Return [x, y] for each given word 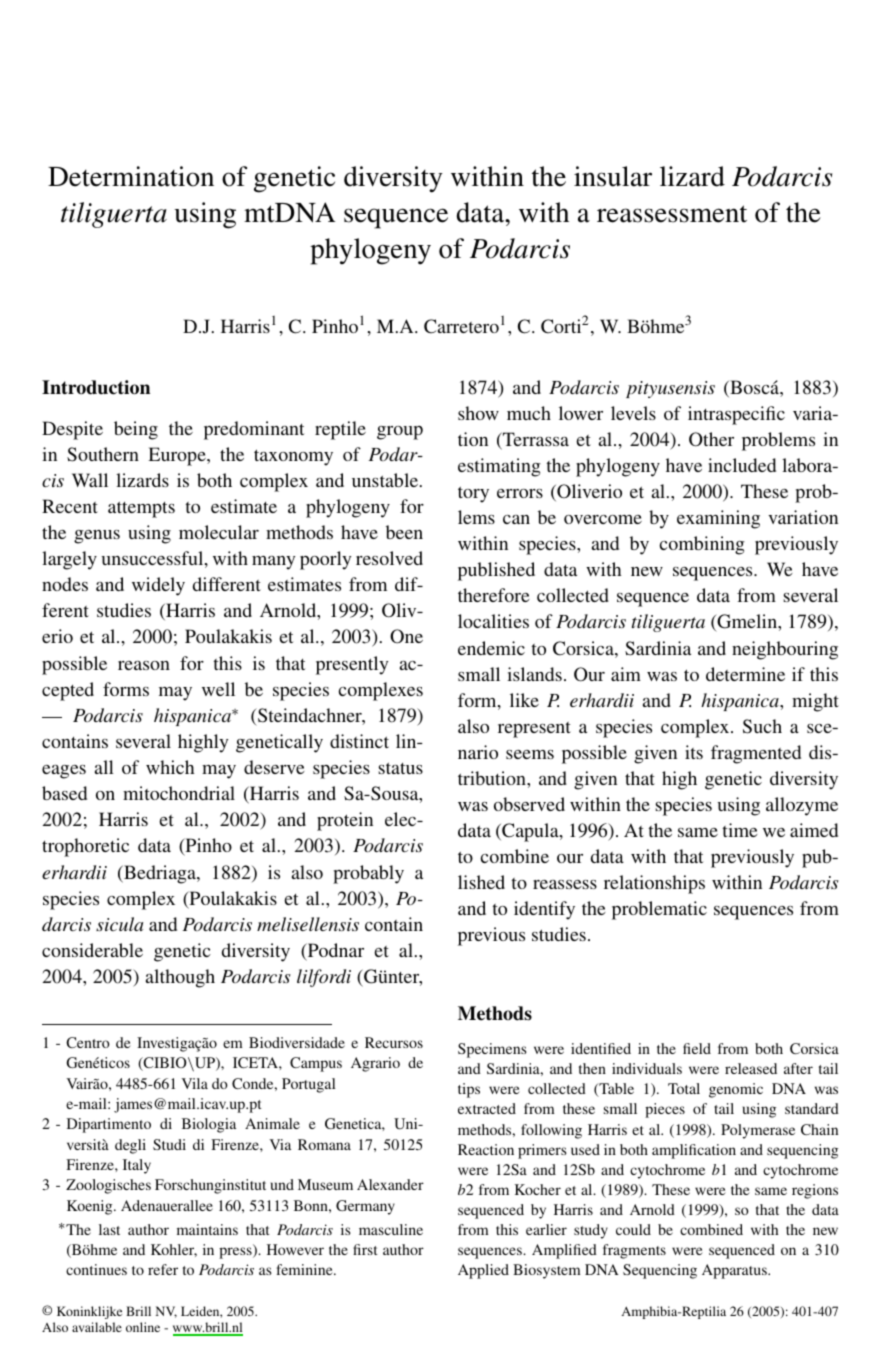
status [400, 768]
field [697, 1048]
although [180, 978]
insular [613, 176]
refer [163, 1269]
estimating [499, 467]
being [136, 430]
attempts [141, 509]
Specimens [492, 1050]
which [170, 767]
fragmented [756, 754]
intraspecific [736, 415]
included [742, 465]
